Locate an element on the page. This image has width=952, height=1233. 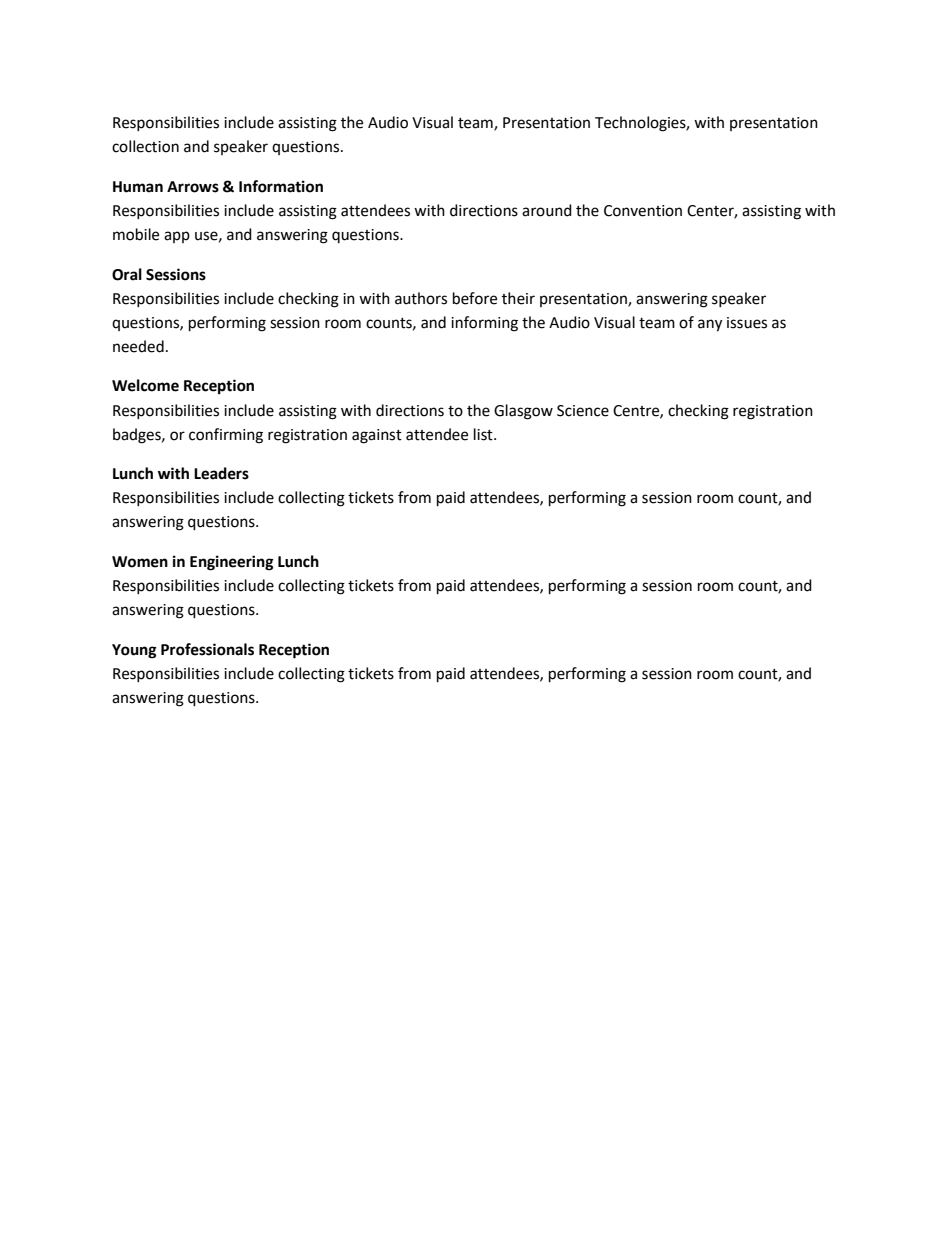
Glasgow is located at coordinates (523, 412).
